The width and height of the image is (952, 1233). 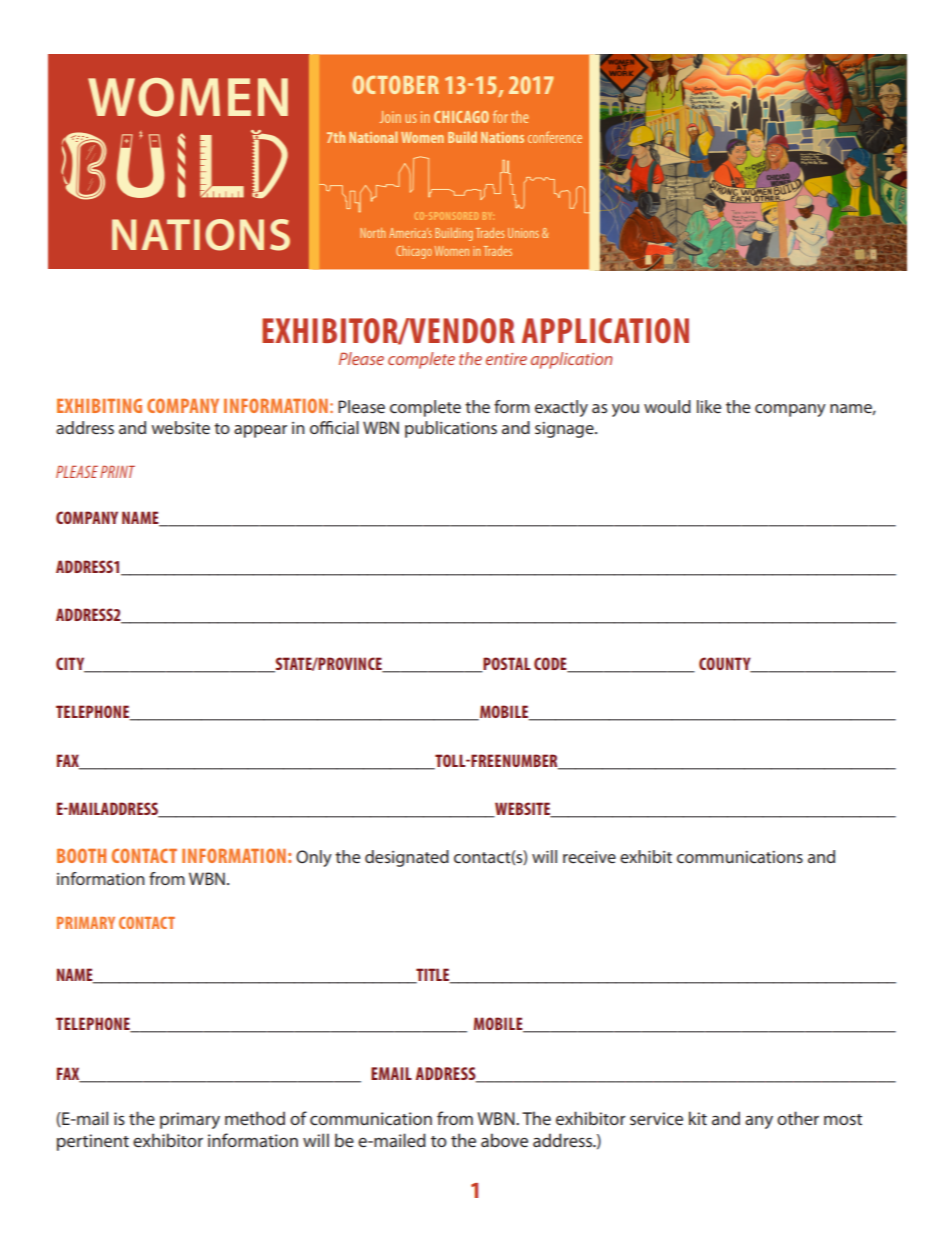 What do you see at coordinates (798, 1118) in the image?
I see `other` at bounding box center [798, 1118].
